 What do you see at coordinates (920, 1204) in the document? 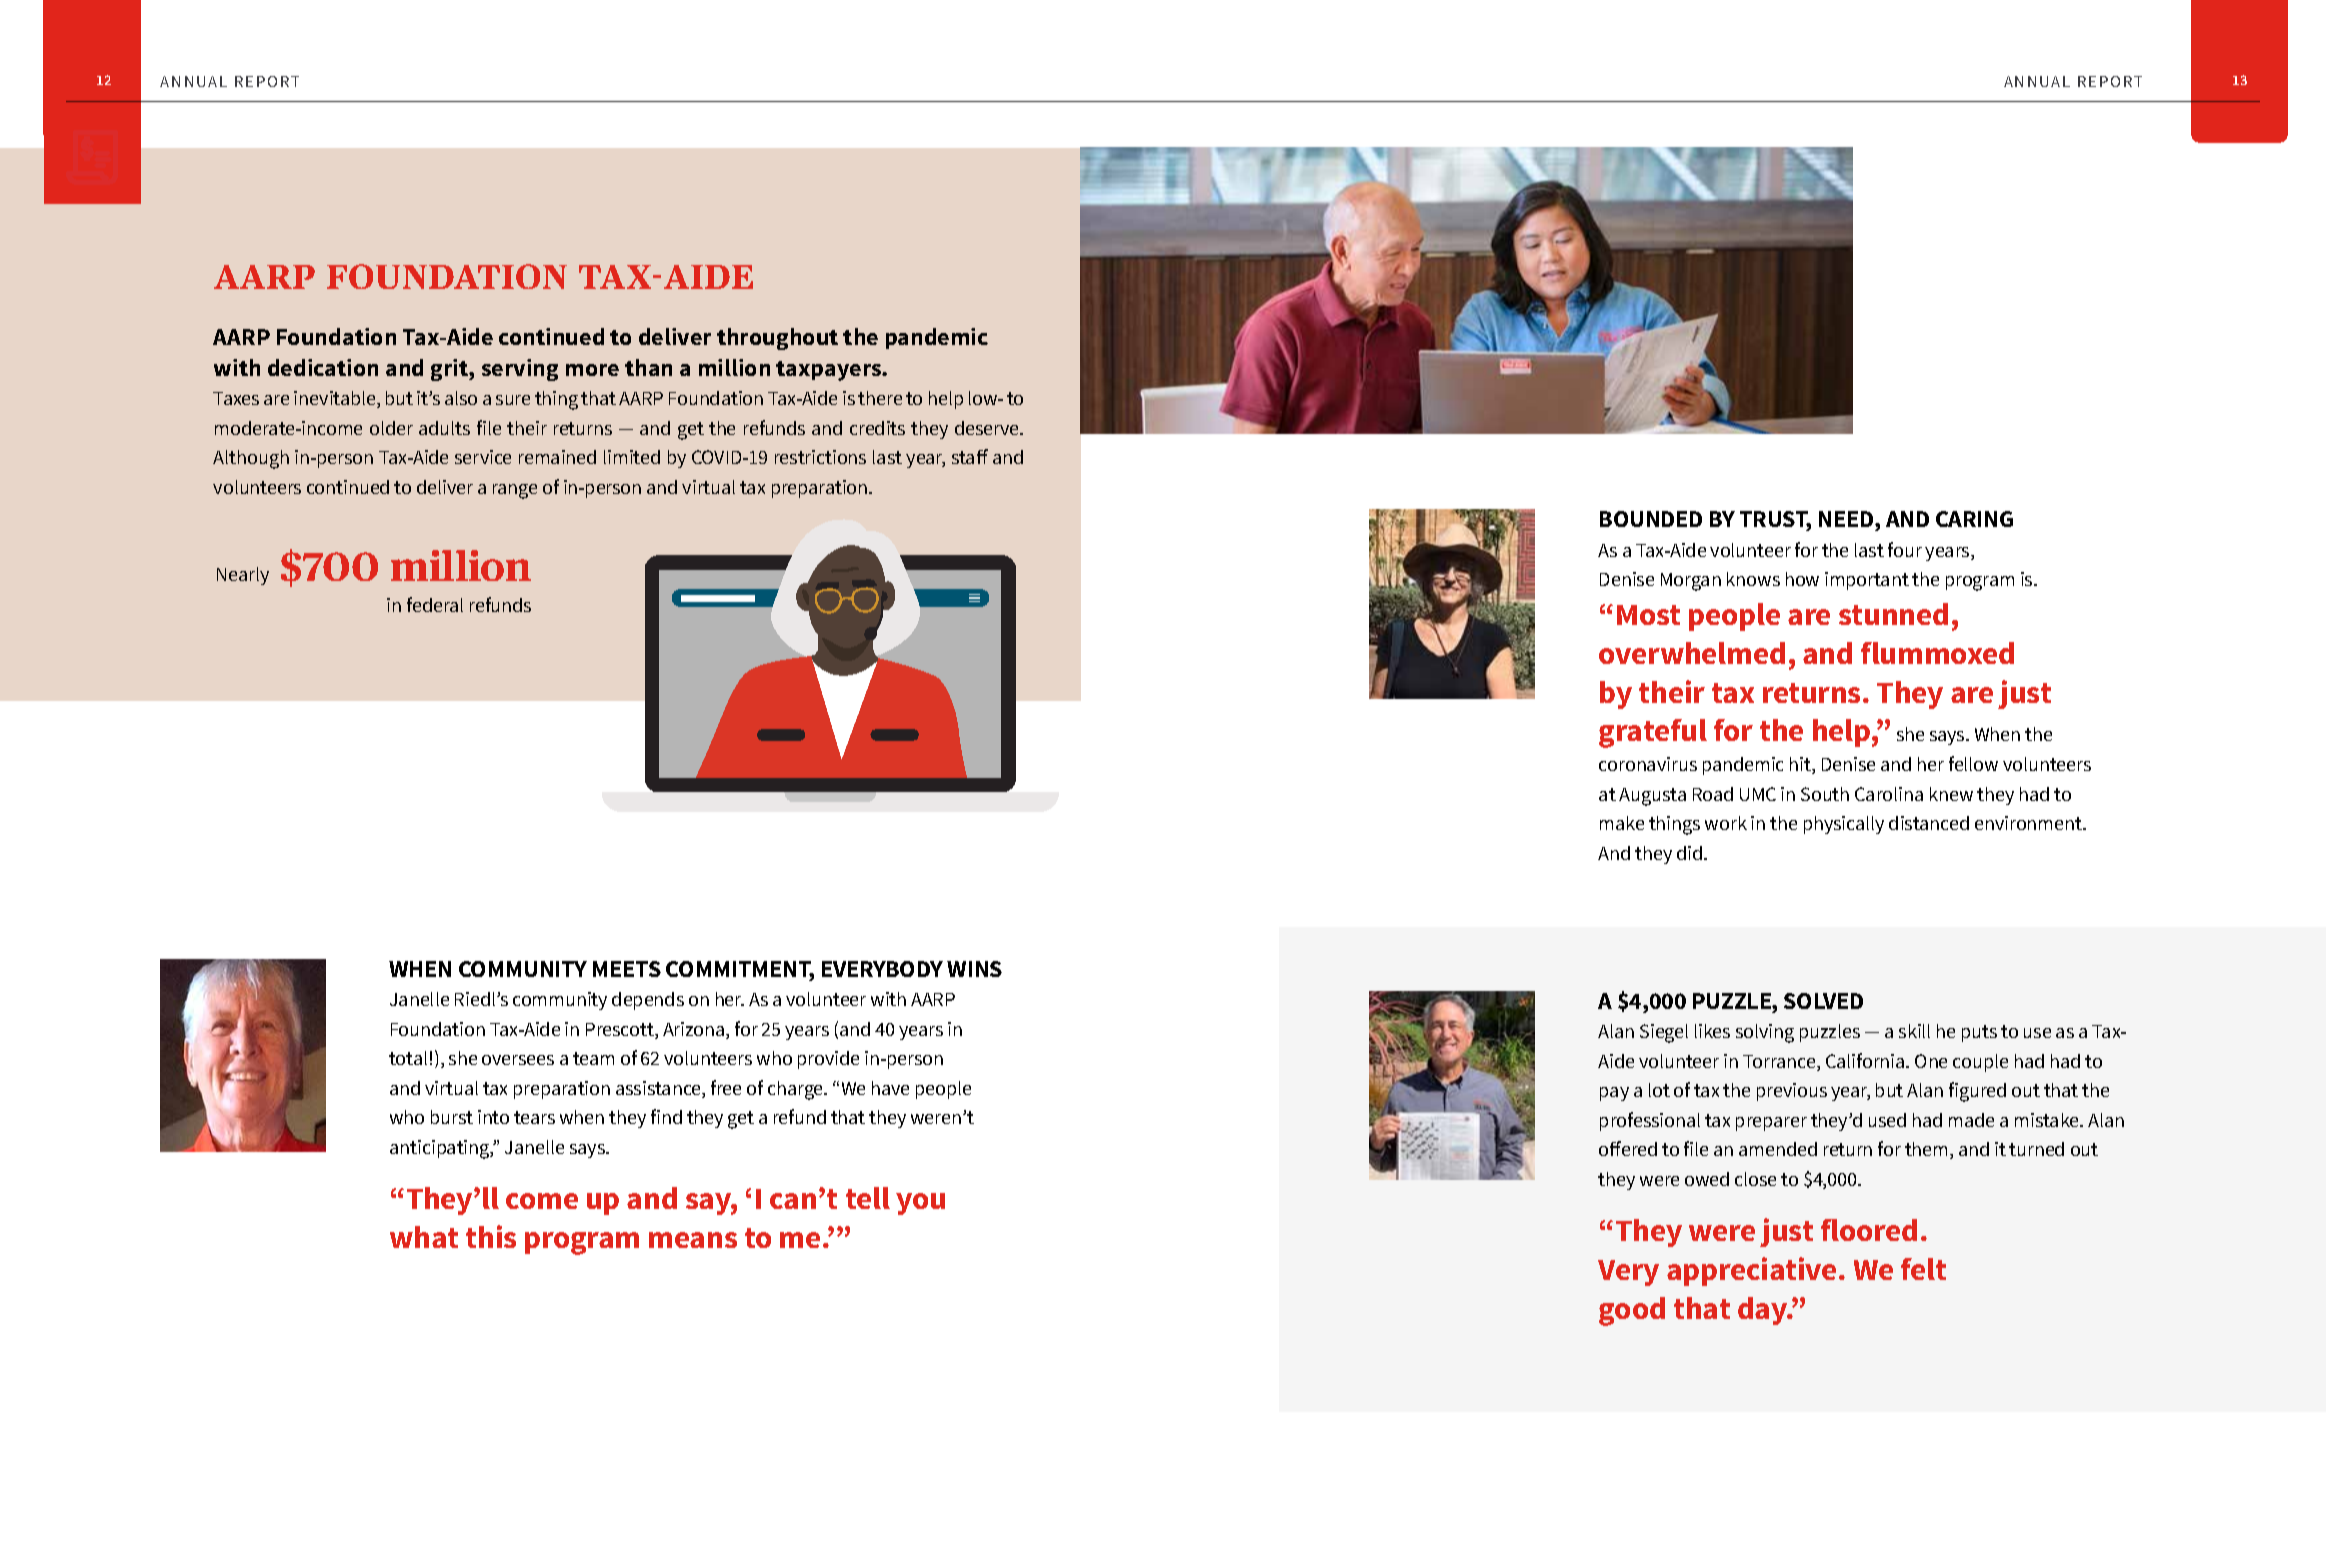
I see `you` at bounding box center [920, 1204].
